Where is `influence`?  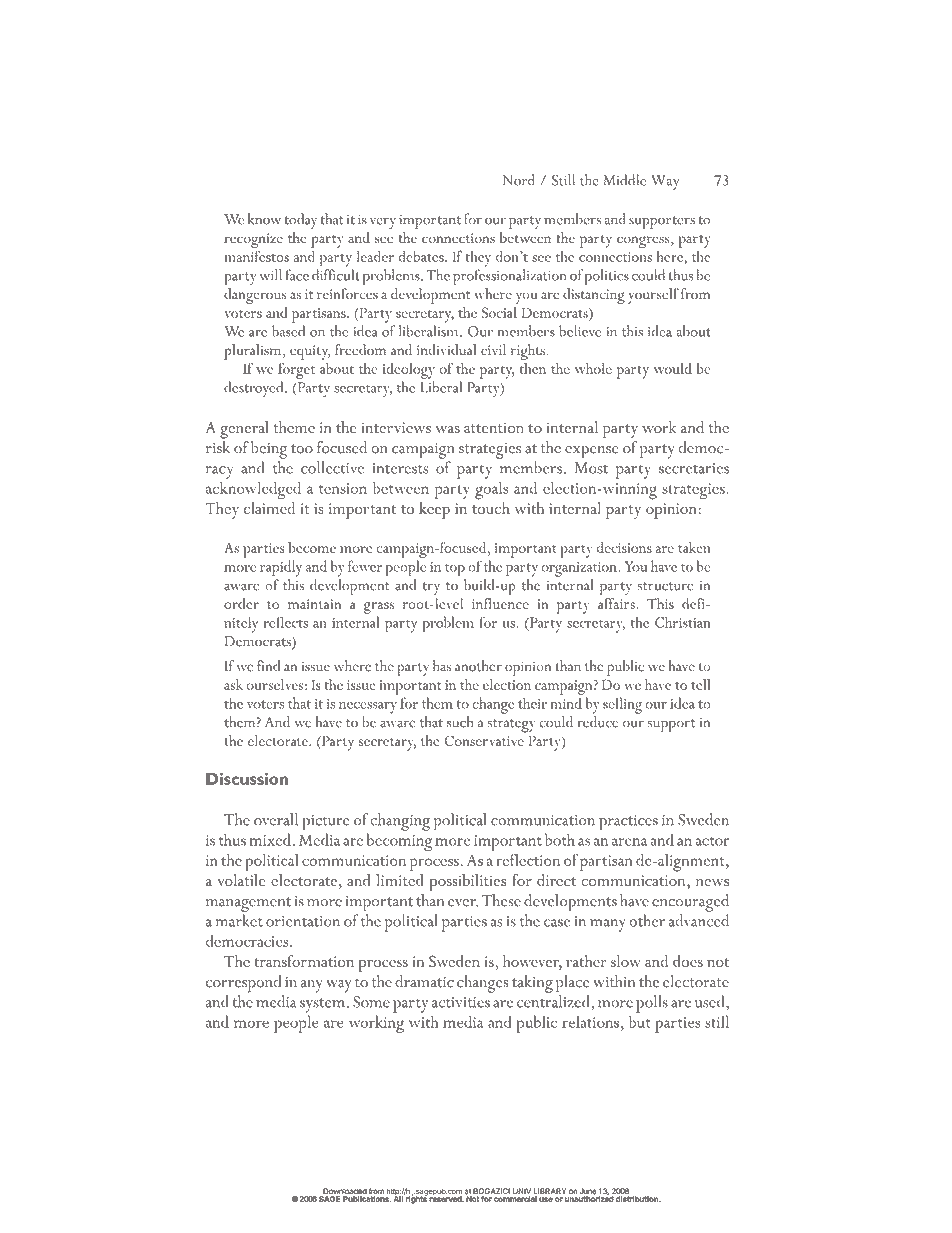 influence is located at coordinates (500, 603).
